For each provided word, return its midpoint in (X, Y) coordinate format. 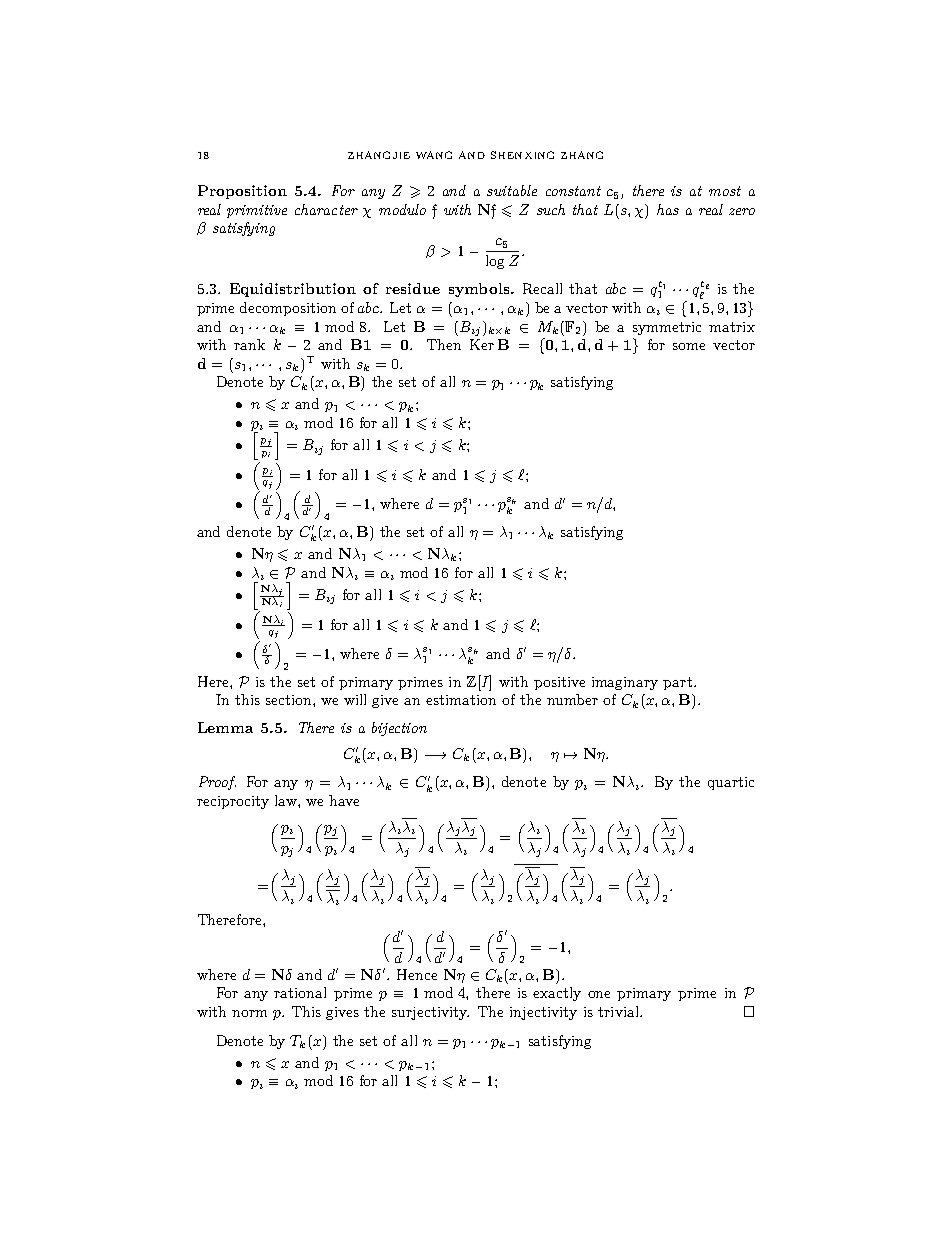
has (668, 209)
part (677, 683)
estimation (461, 700)
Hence (417, 974)
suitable (512, 190)
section (290, 700)
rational (300, 992)
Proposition (242, 192)
